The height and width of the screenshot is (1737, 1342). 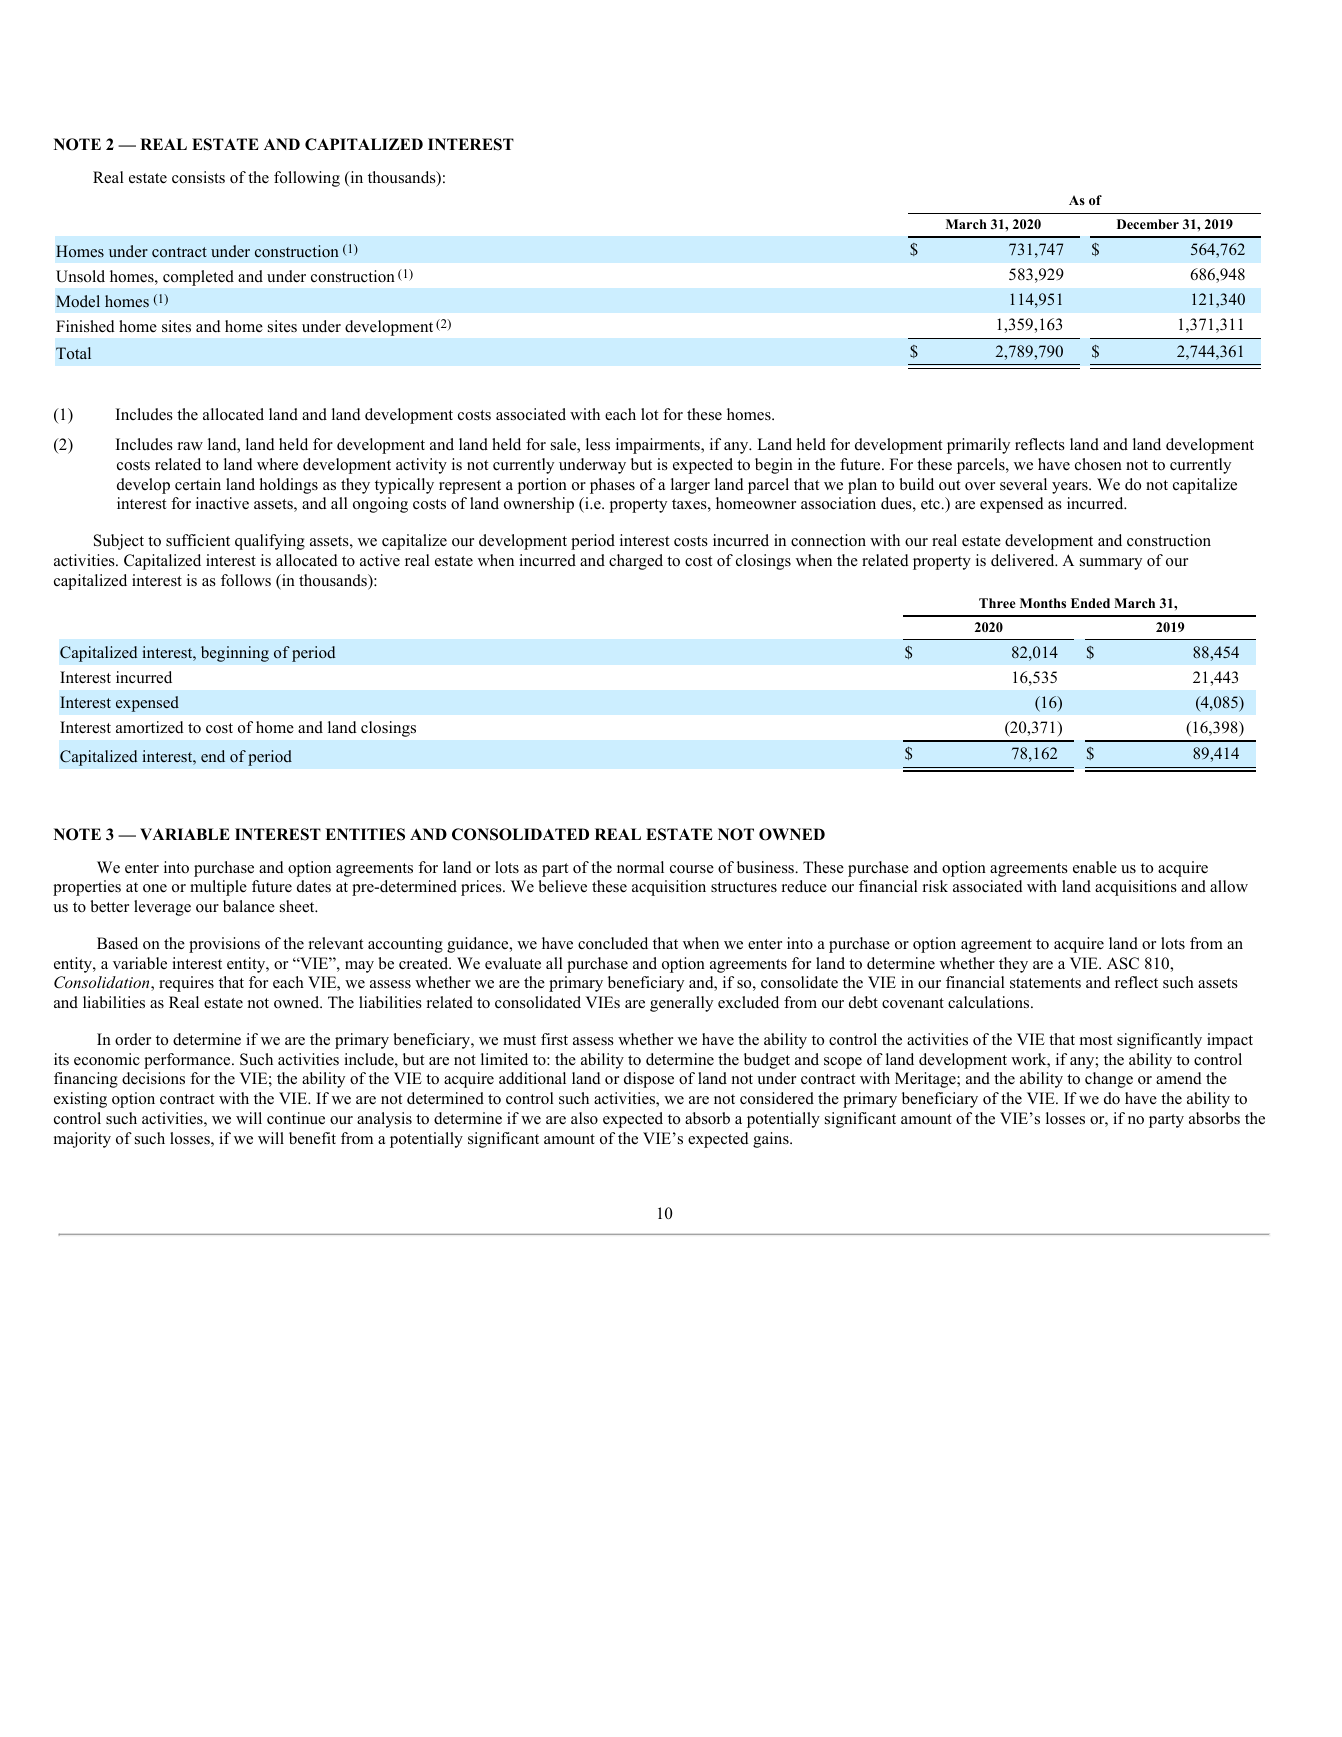 What do you see at coordinates (307, 179) in the screenshot?
I see `following` at bounding box center [307, 179].
